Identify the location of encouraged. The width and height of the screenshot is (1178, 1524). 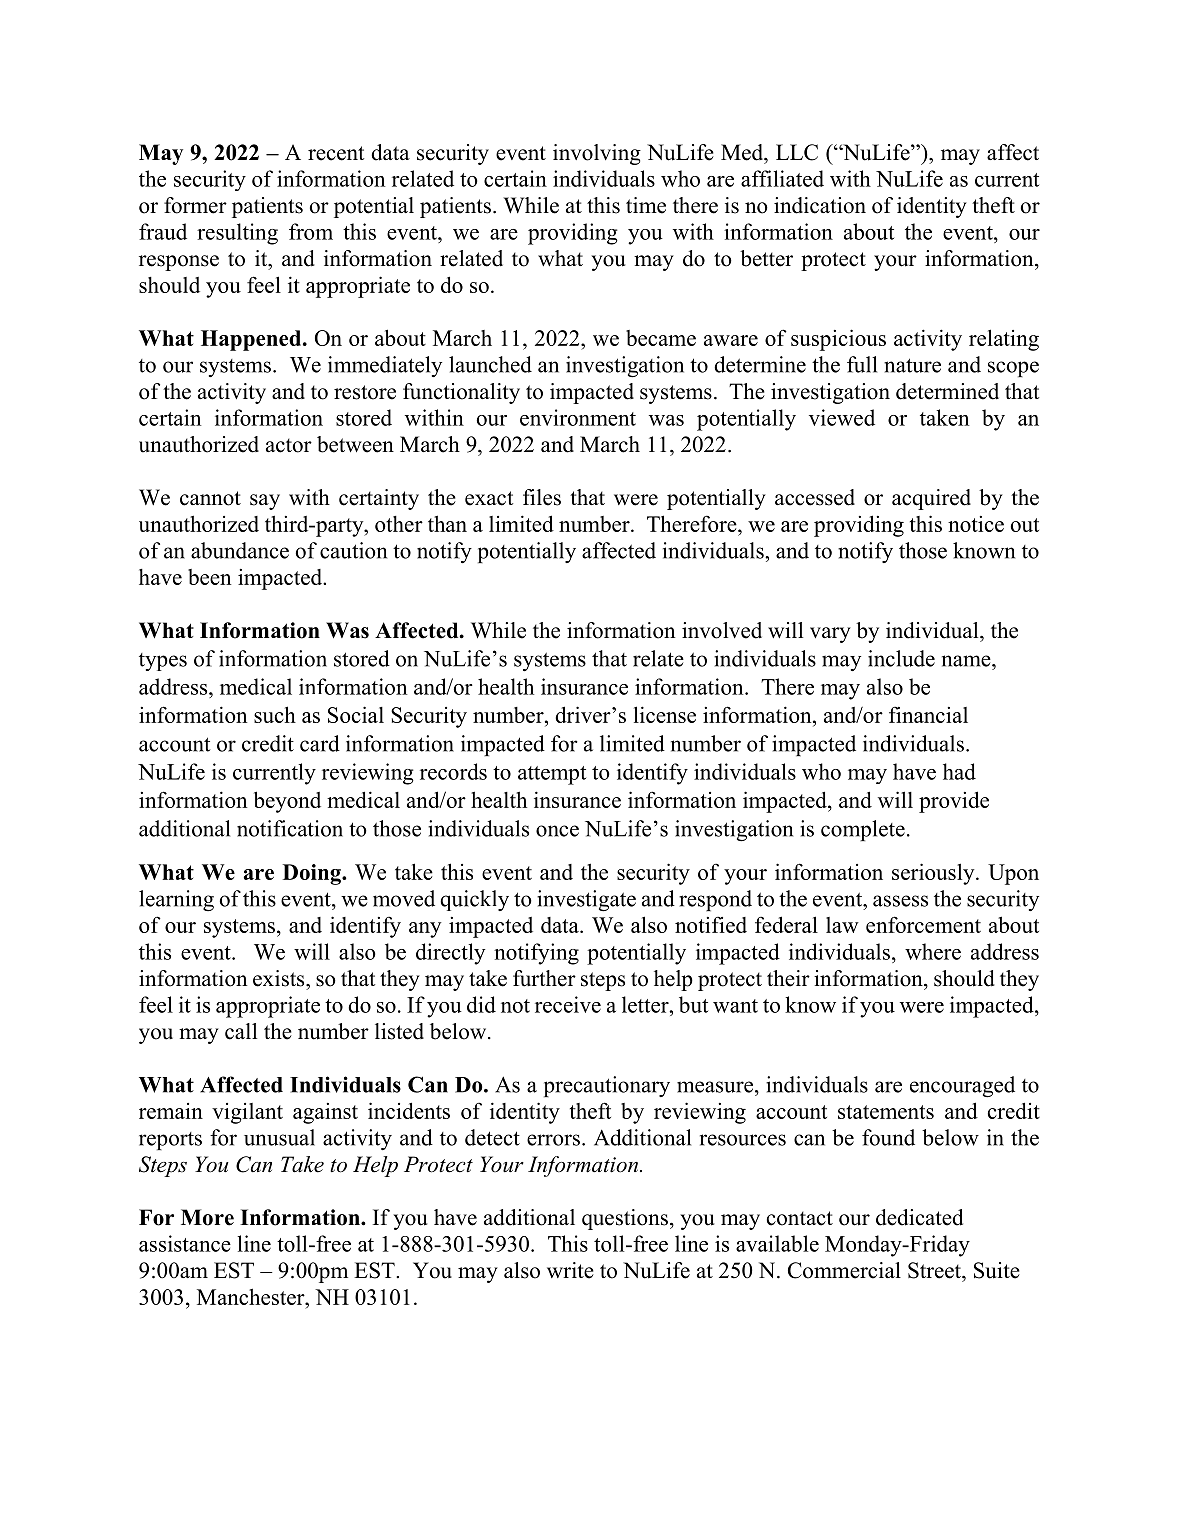
(962, 1087).
